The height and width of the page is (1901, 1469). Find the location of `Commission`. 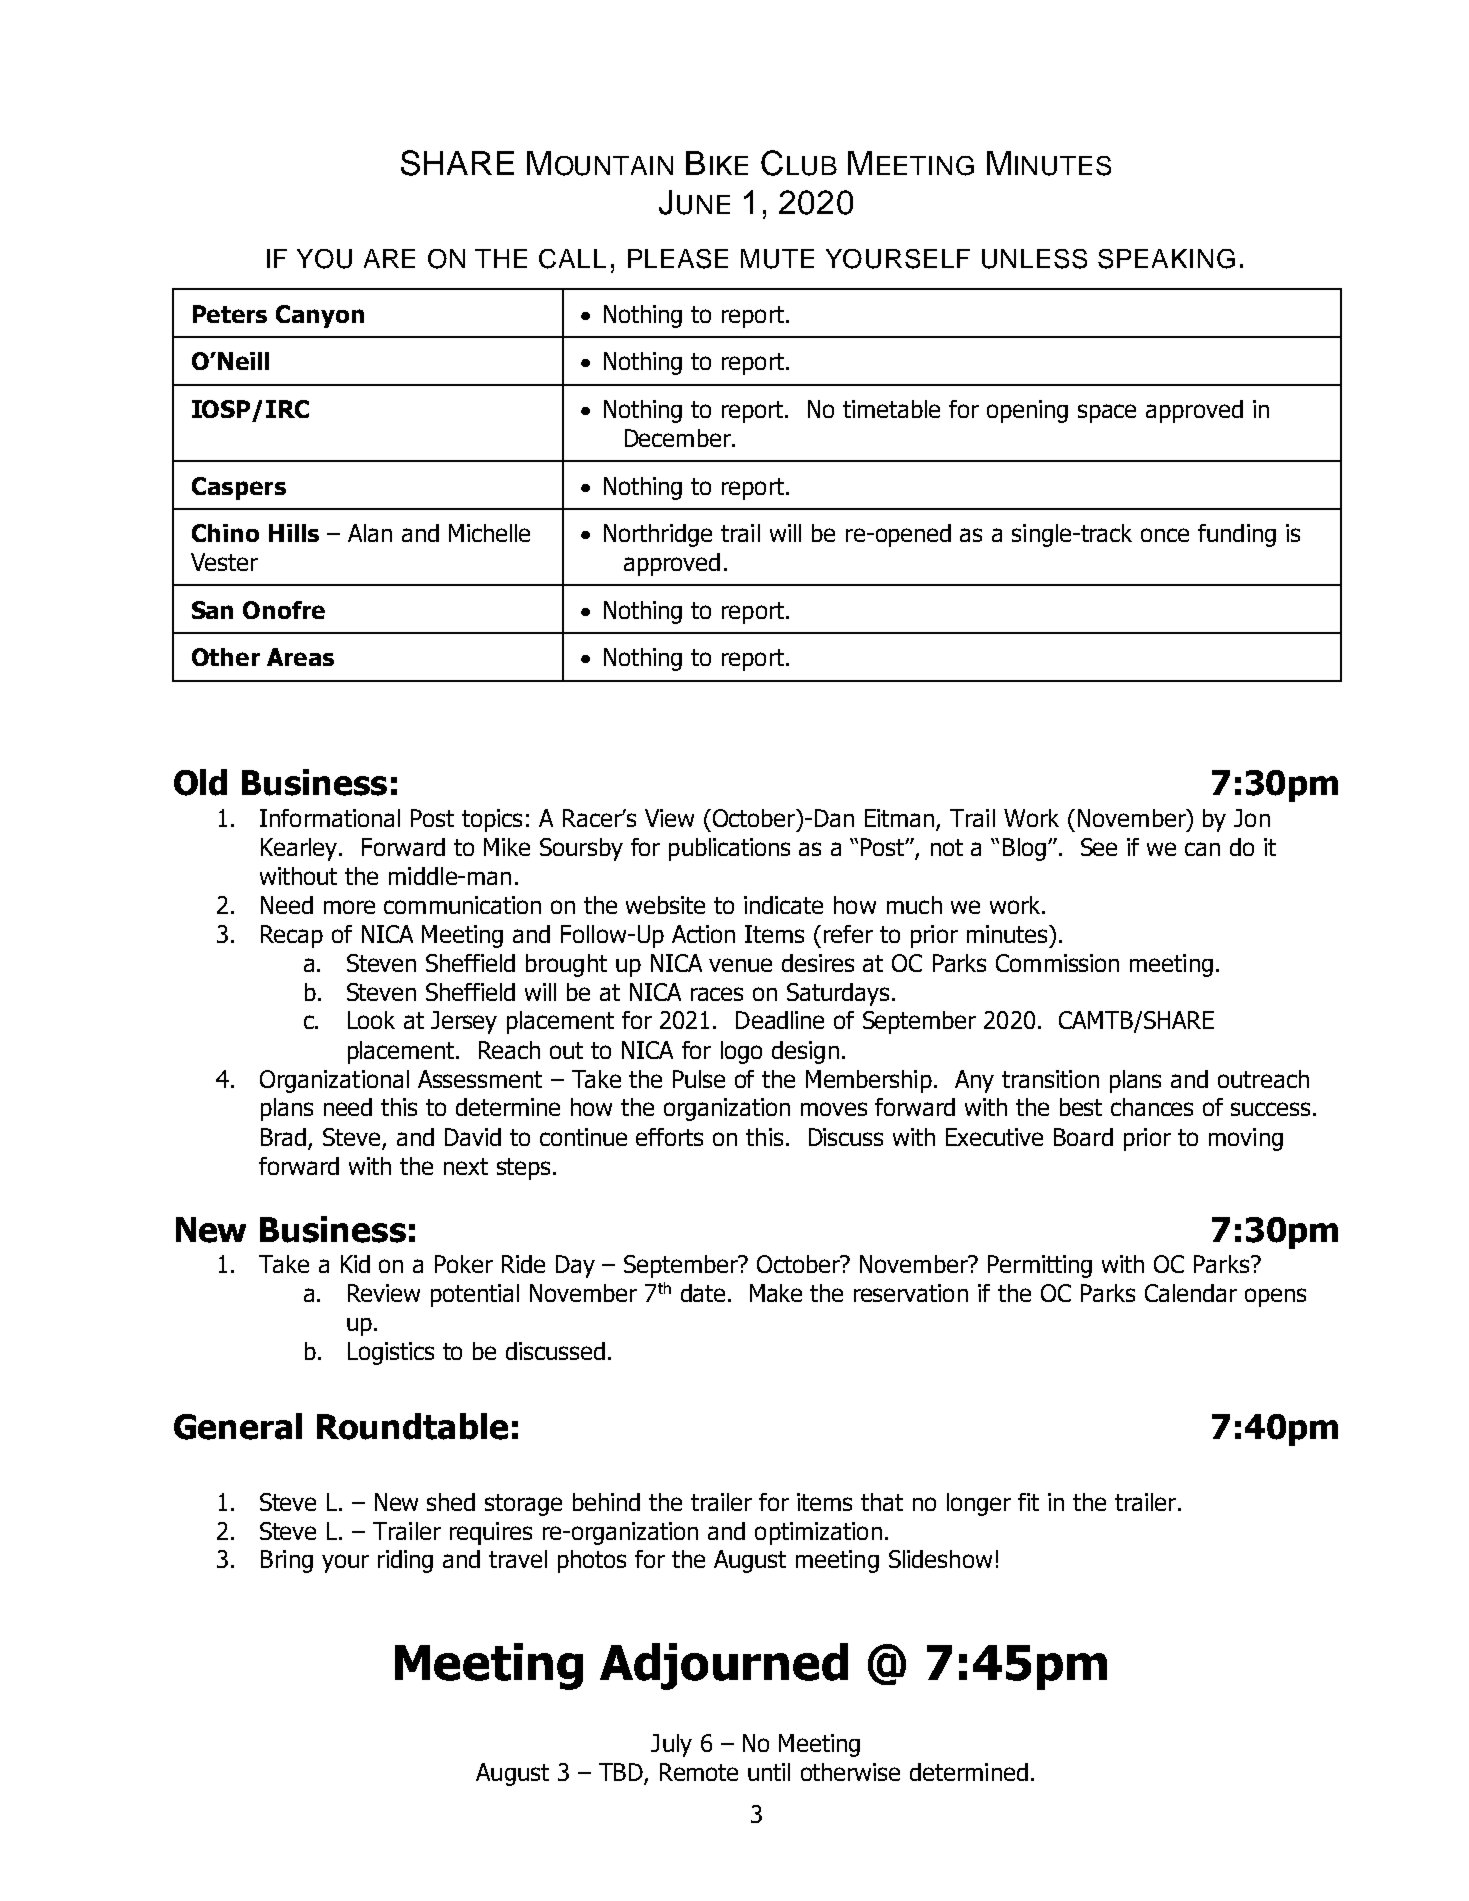

Commission is located at coordinates (1057, 963).
